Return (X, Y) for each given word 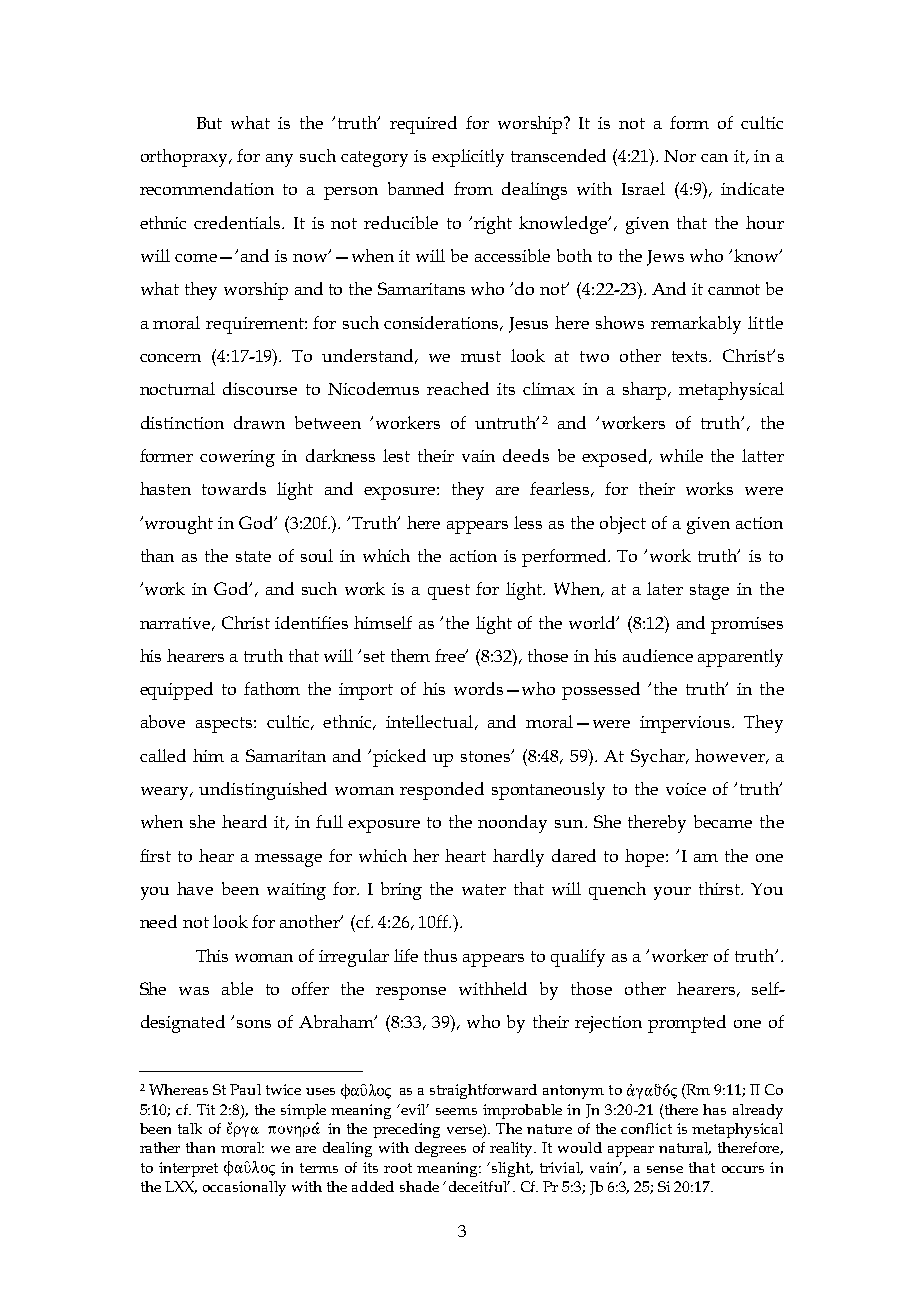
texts (691, 356)
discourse (260, 388)
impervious (685, 724)
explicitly (468, 158)
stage (709, 592)
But (209, 123)
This (212, 955)
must (481, 356)
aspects (225, 725)
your (672, 893)
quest (449, 592)
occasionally (244, 1188)
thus (440, 955)
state (253, 556)
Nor (680, 156)
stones (487, 756)
